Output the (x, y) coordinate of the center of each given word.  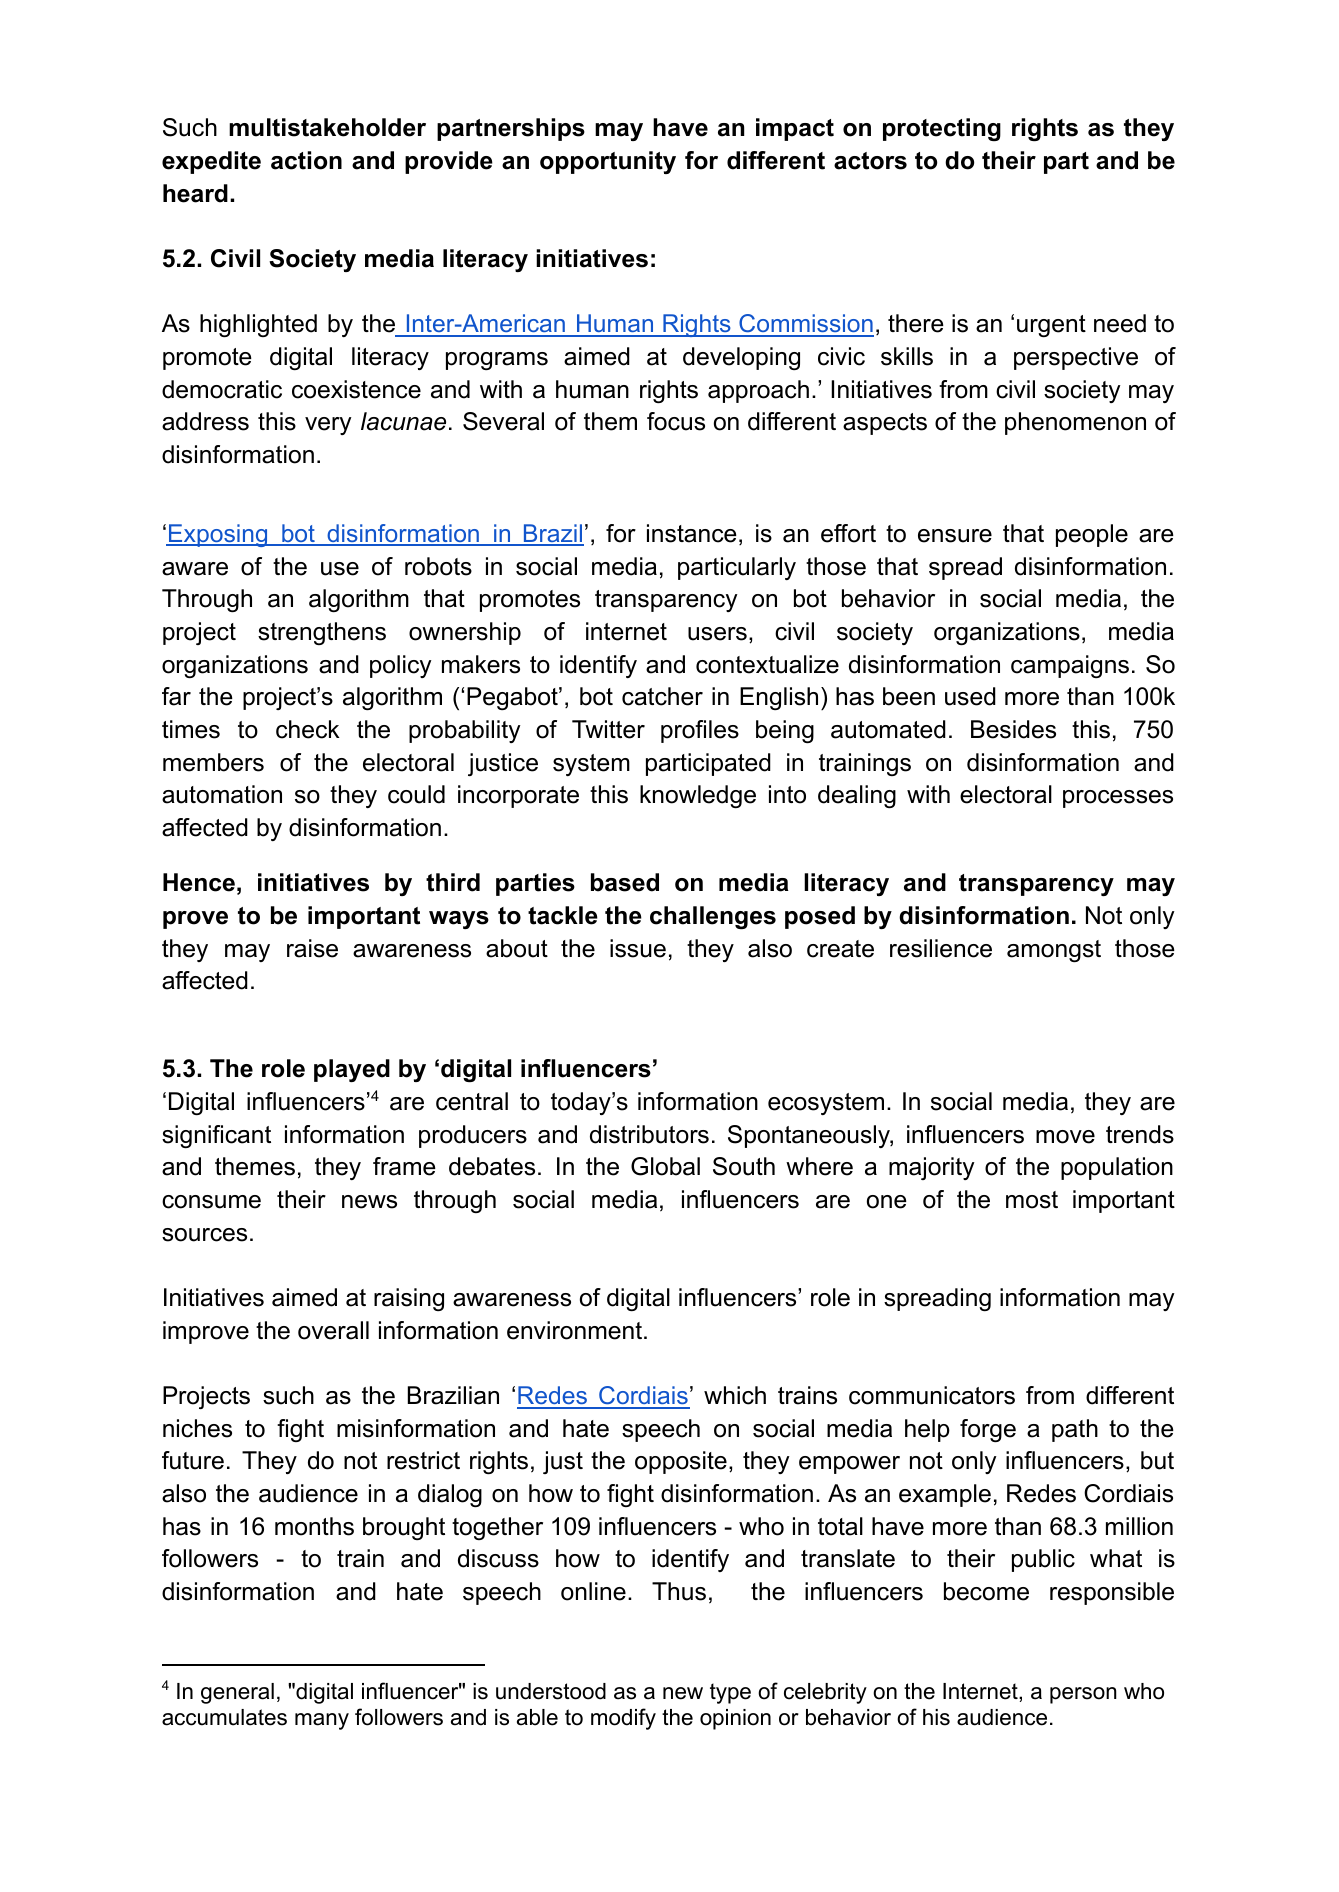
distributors (649, 1134)
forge (988, 1430)
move (1065, 1137)
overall (333, 1330)
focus (676, 421)
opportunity (608, 162)
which (735, 1395)
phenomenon (1075, 423)
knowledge (698, 796)
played (352, 1070)
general (237, 1693)
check (308, 729)
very (328, 426)
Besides (1013, 729)
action (306, 160)
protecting (942, 129)
